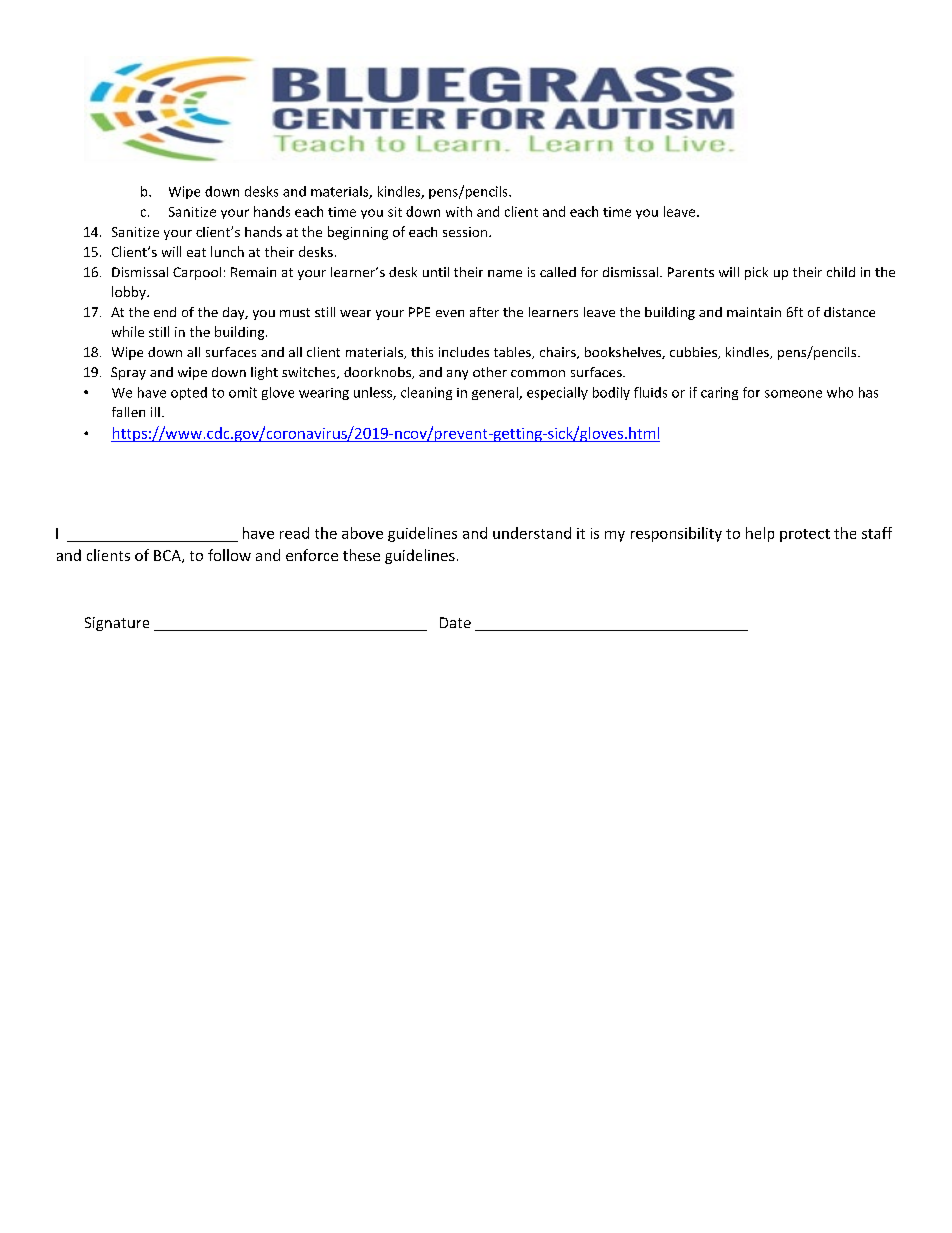  I want to click on lunch, so click(227, 251).
